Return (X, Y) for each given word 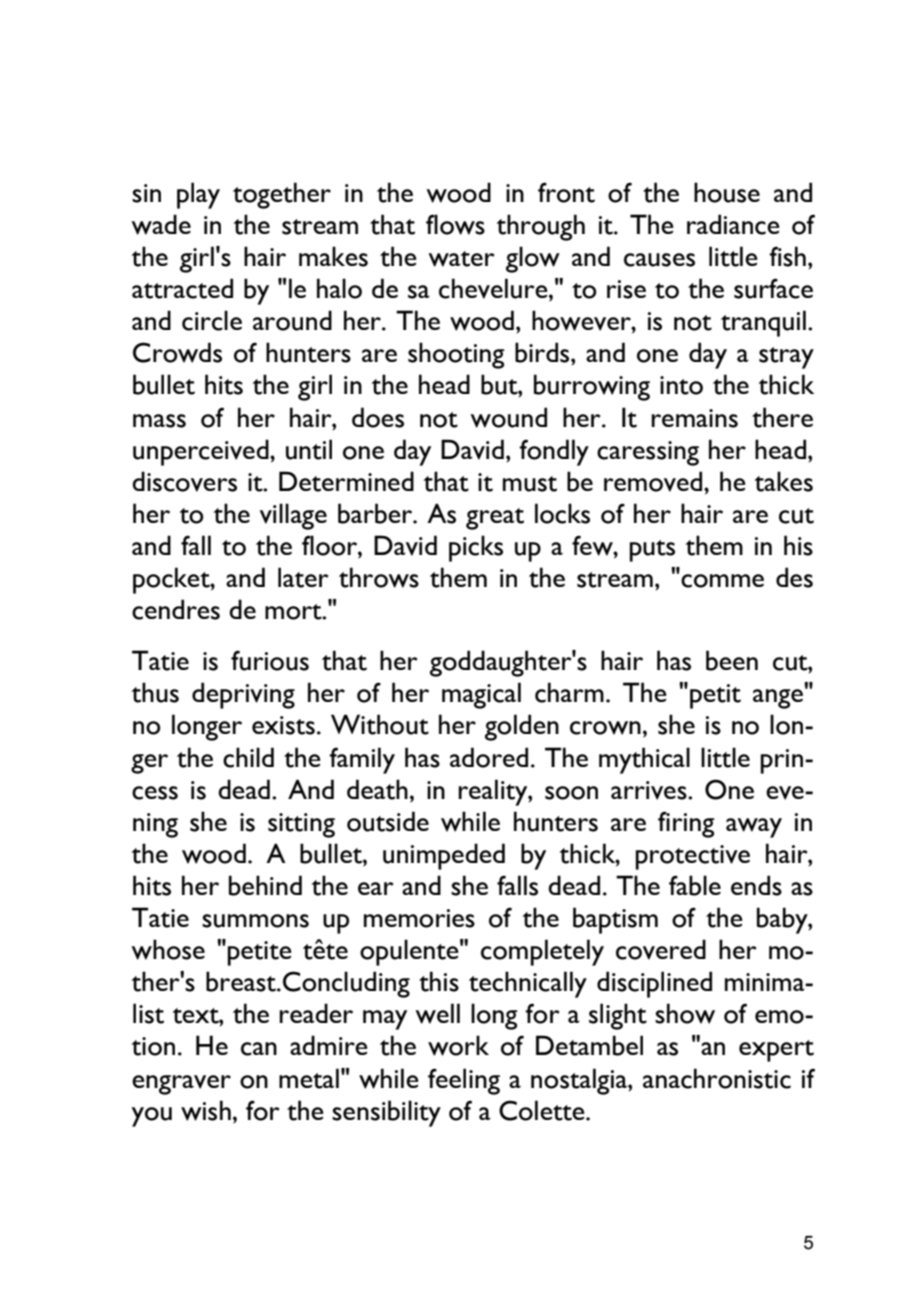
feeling (464, 1081)
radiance (733, 224)
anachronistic (717, 1078)
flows (455, 224)
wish (206, 1110)
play (198, 195)
